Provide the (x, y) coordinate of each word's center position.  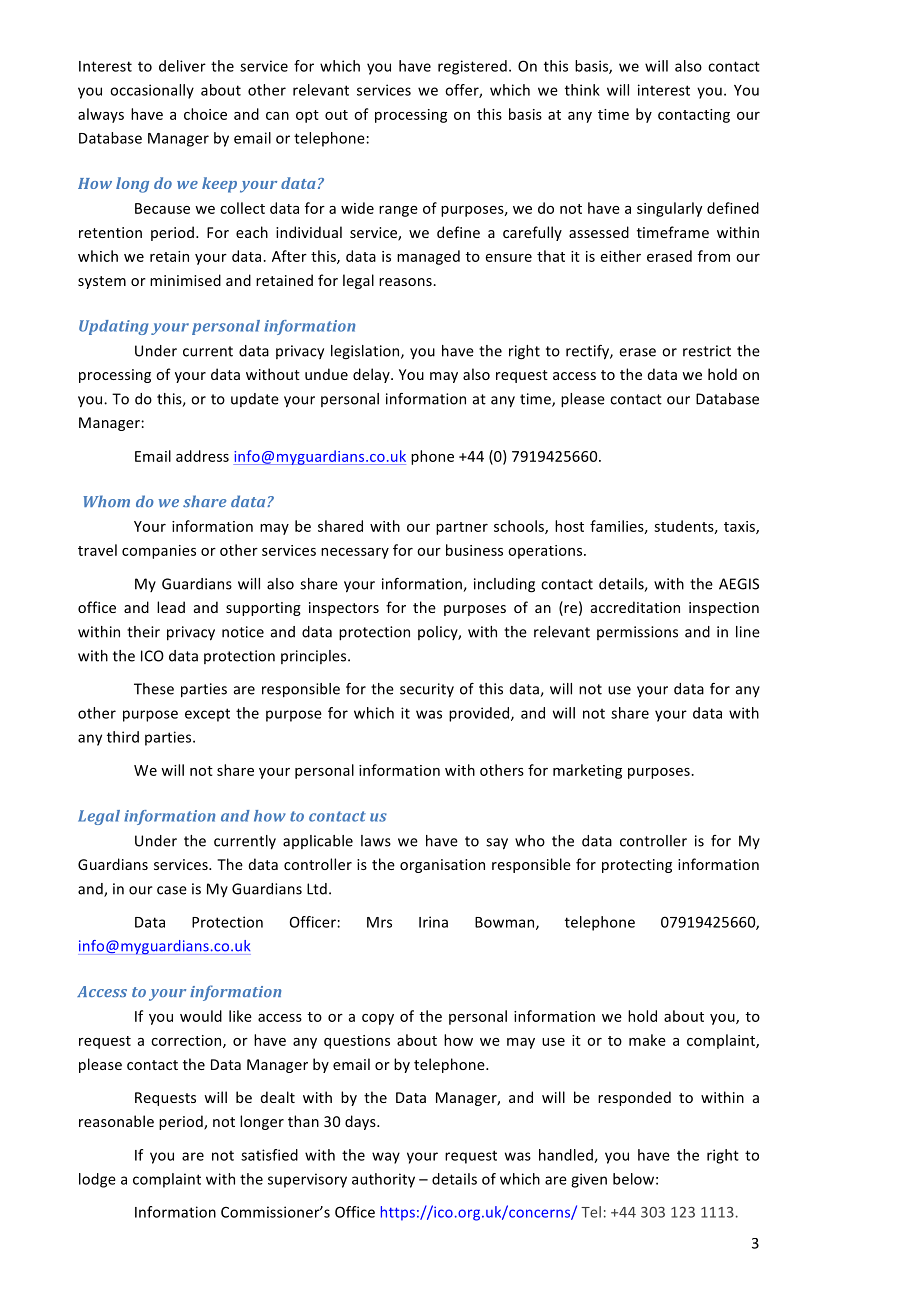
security (427, 690)
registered (472, 67)
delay (372, 375)
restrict (707, 351)
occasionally (152, 91)
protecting (637, 866)
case (172, 890)
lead (171, 607)
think (582, 90)
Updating (113, 327)
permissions (637, 633)
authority (383, 1180)
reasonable (116, 1121)
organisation (442, 866)
